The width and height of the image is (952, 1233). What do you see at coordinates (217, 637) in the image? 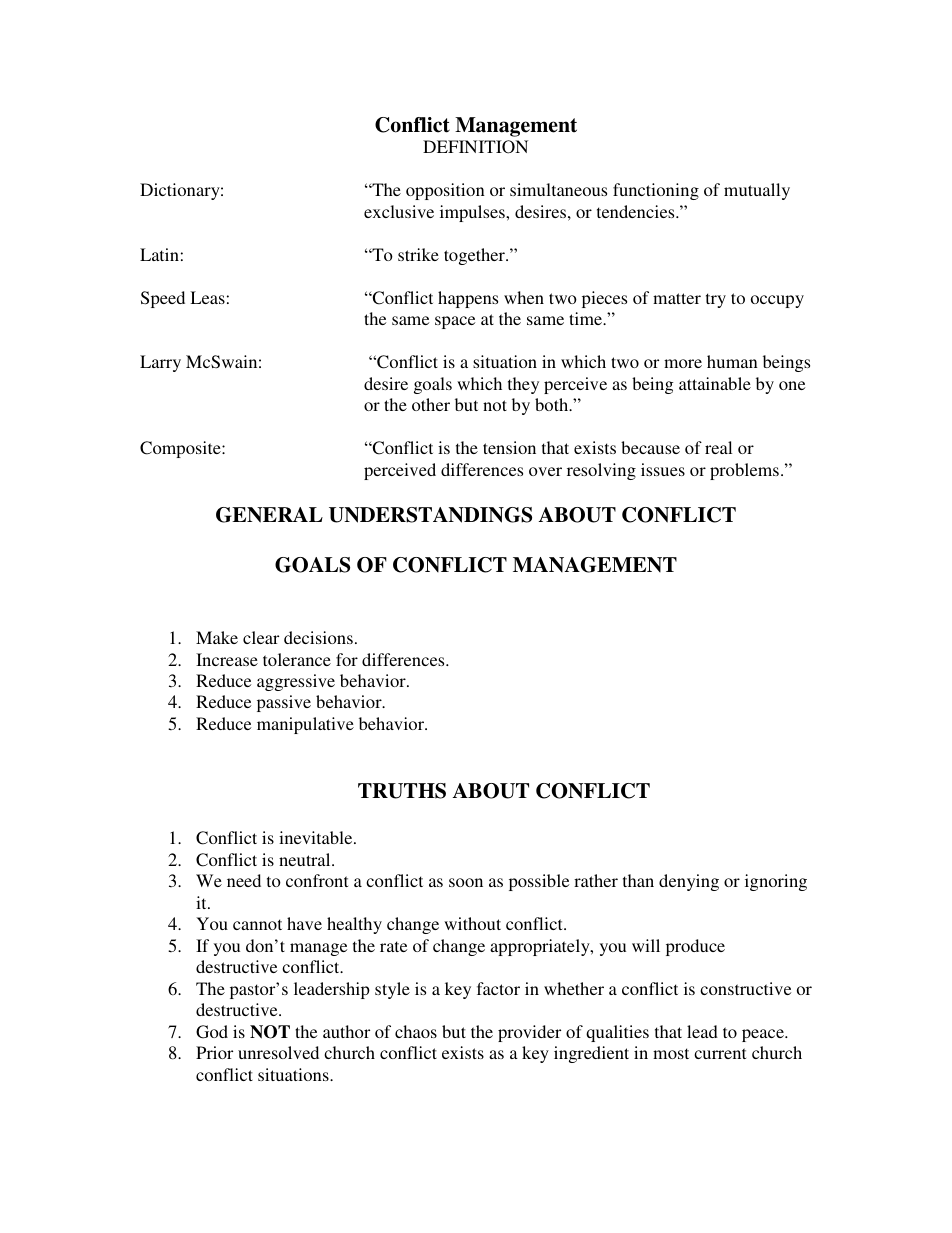
I see `Make` at bounding box center [217, 637].
